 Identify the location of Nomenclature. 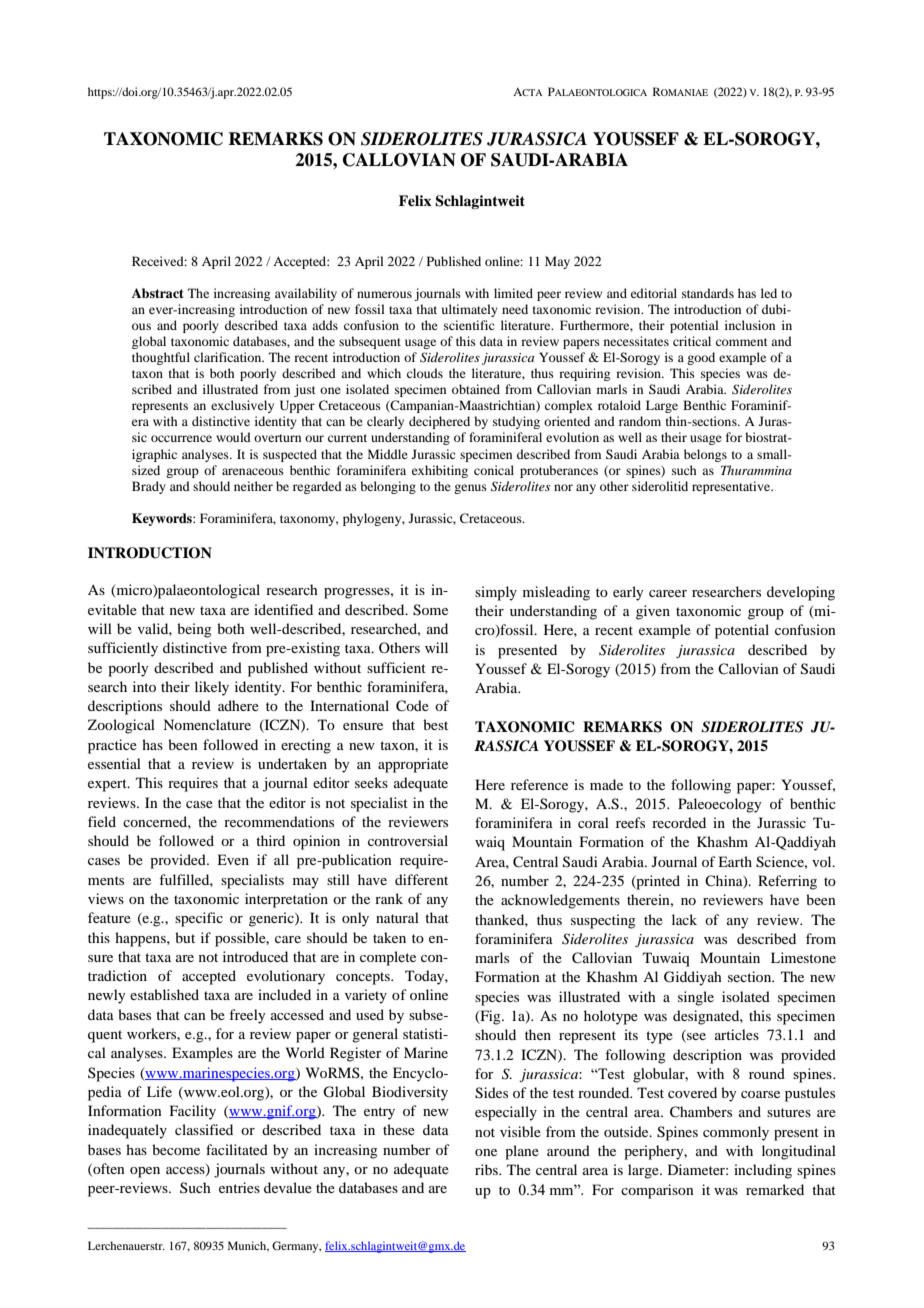
(207, 724).
